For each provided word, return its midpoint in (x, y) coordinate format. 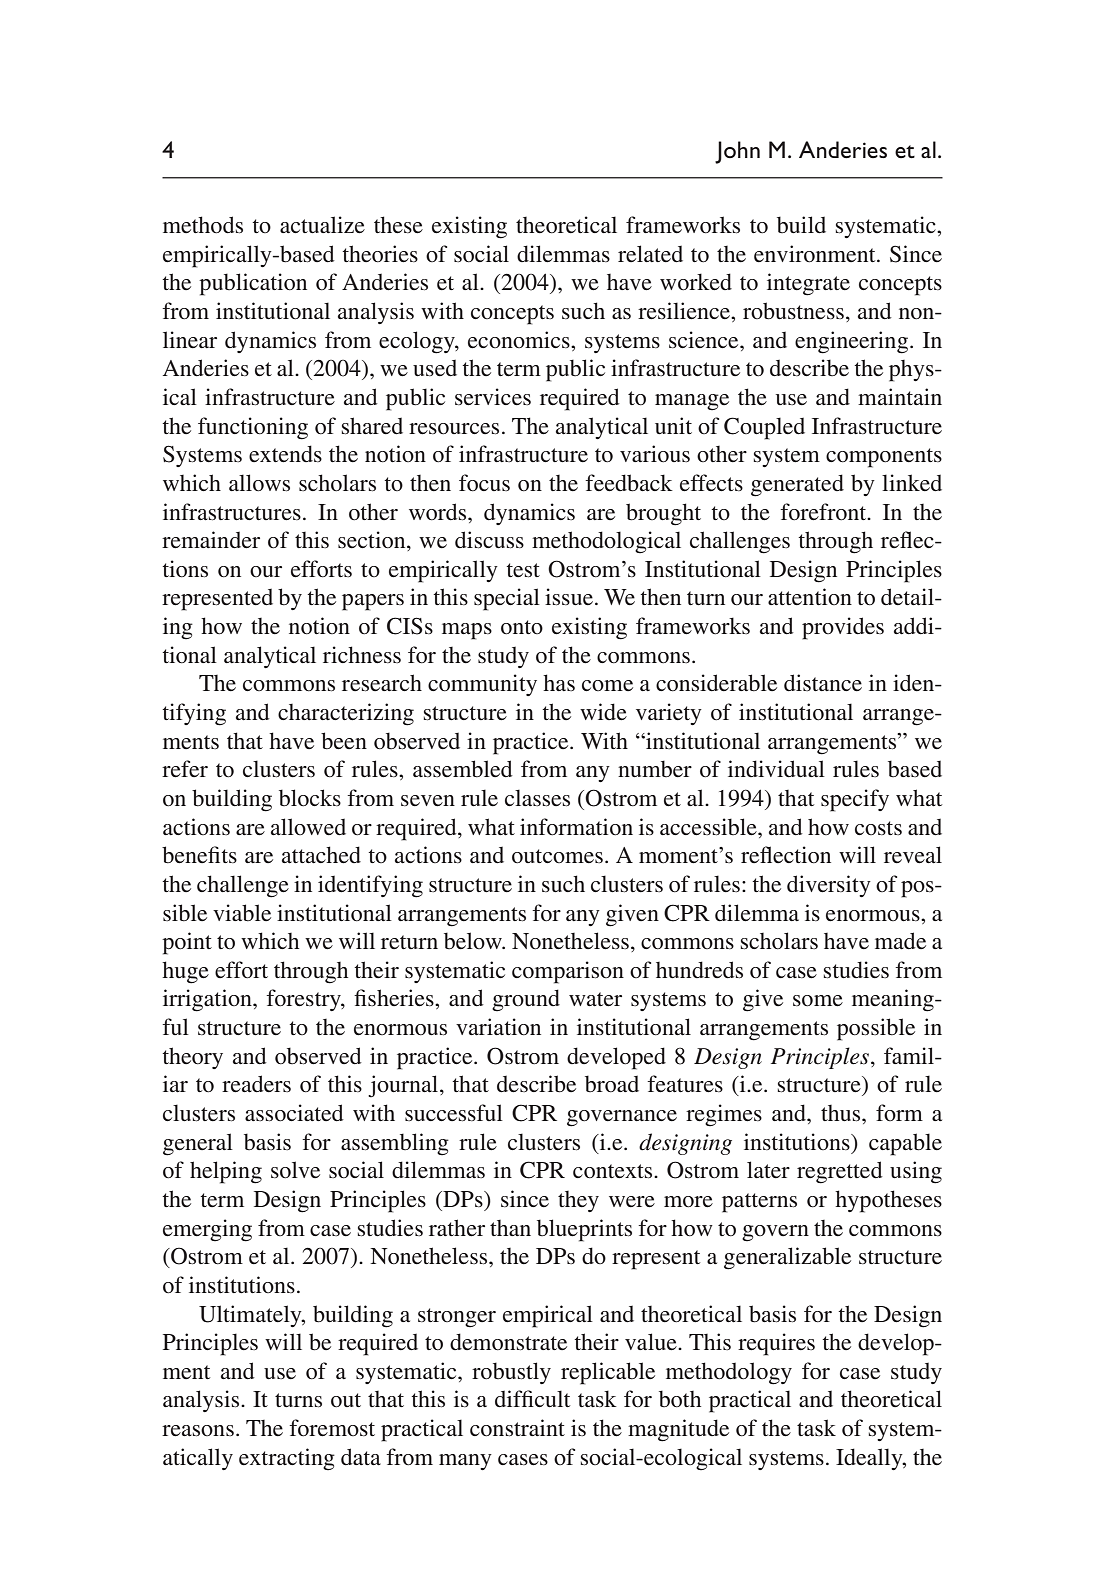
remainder (211, 540)
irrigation (208, 1000)
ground (526, 1000)
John (737, 152)
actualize (322, 225)
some (818, 1001)
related (650, 254)
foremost (332, 1428)
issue (569, 597)
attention (810, 597)
